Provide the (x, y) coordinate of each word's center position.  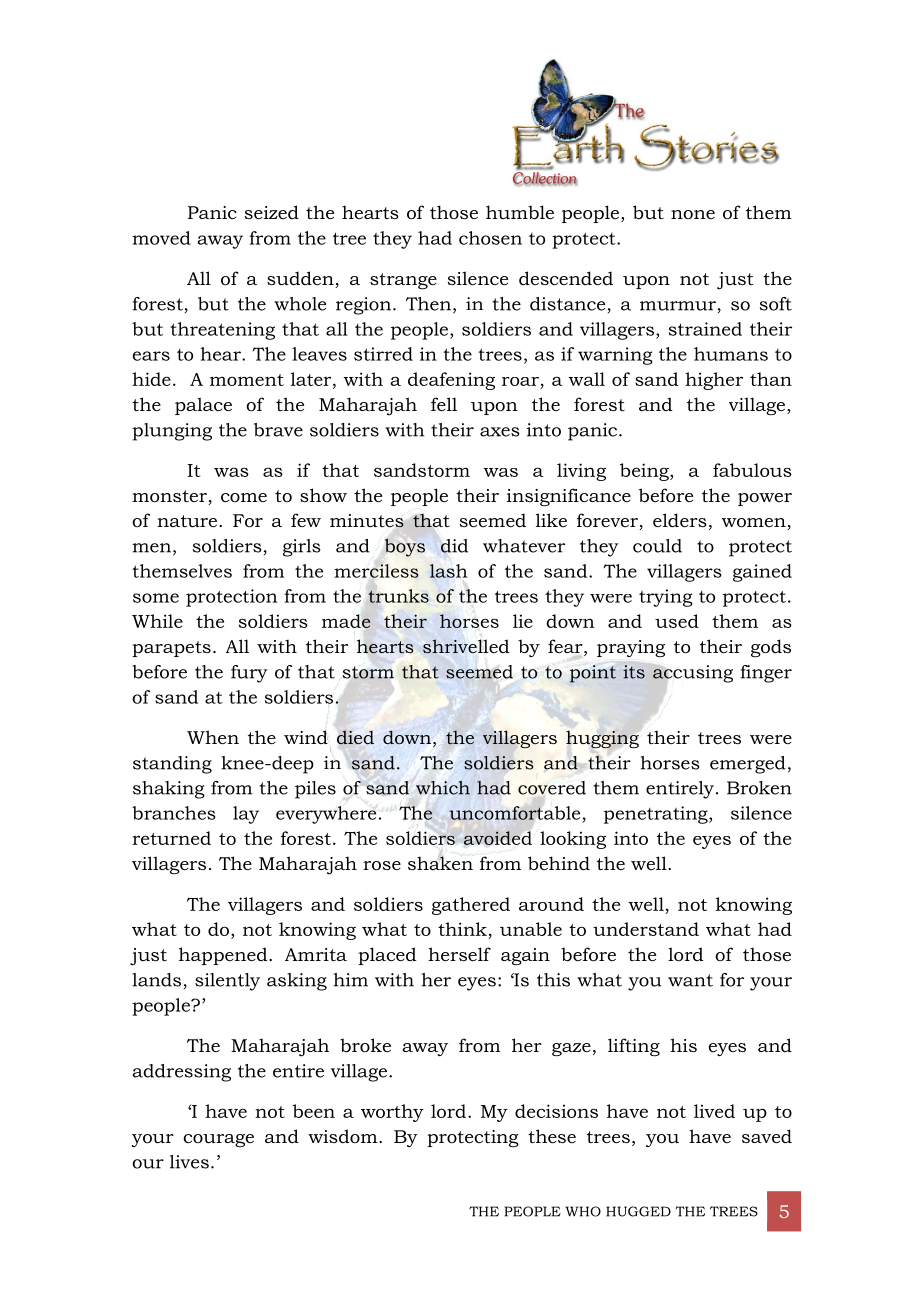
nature (188, 521)
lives (189, 1162)
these (552, 1136)
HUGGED (638, 1211)
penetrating (657, 815)
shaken (440, 863)
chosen (490, 238)
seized (272, 212)
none (693, 214)
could (657, 546)
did (454, 546)
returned (171, 838)
